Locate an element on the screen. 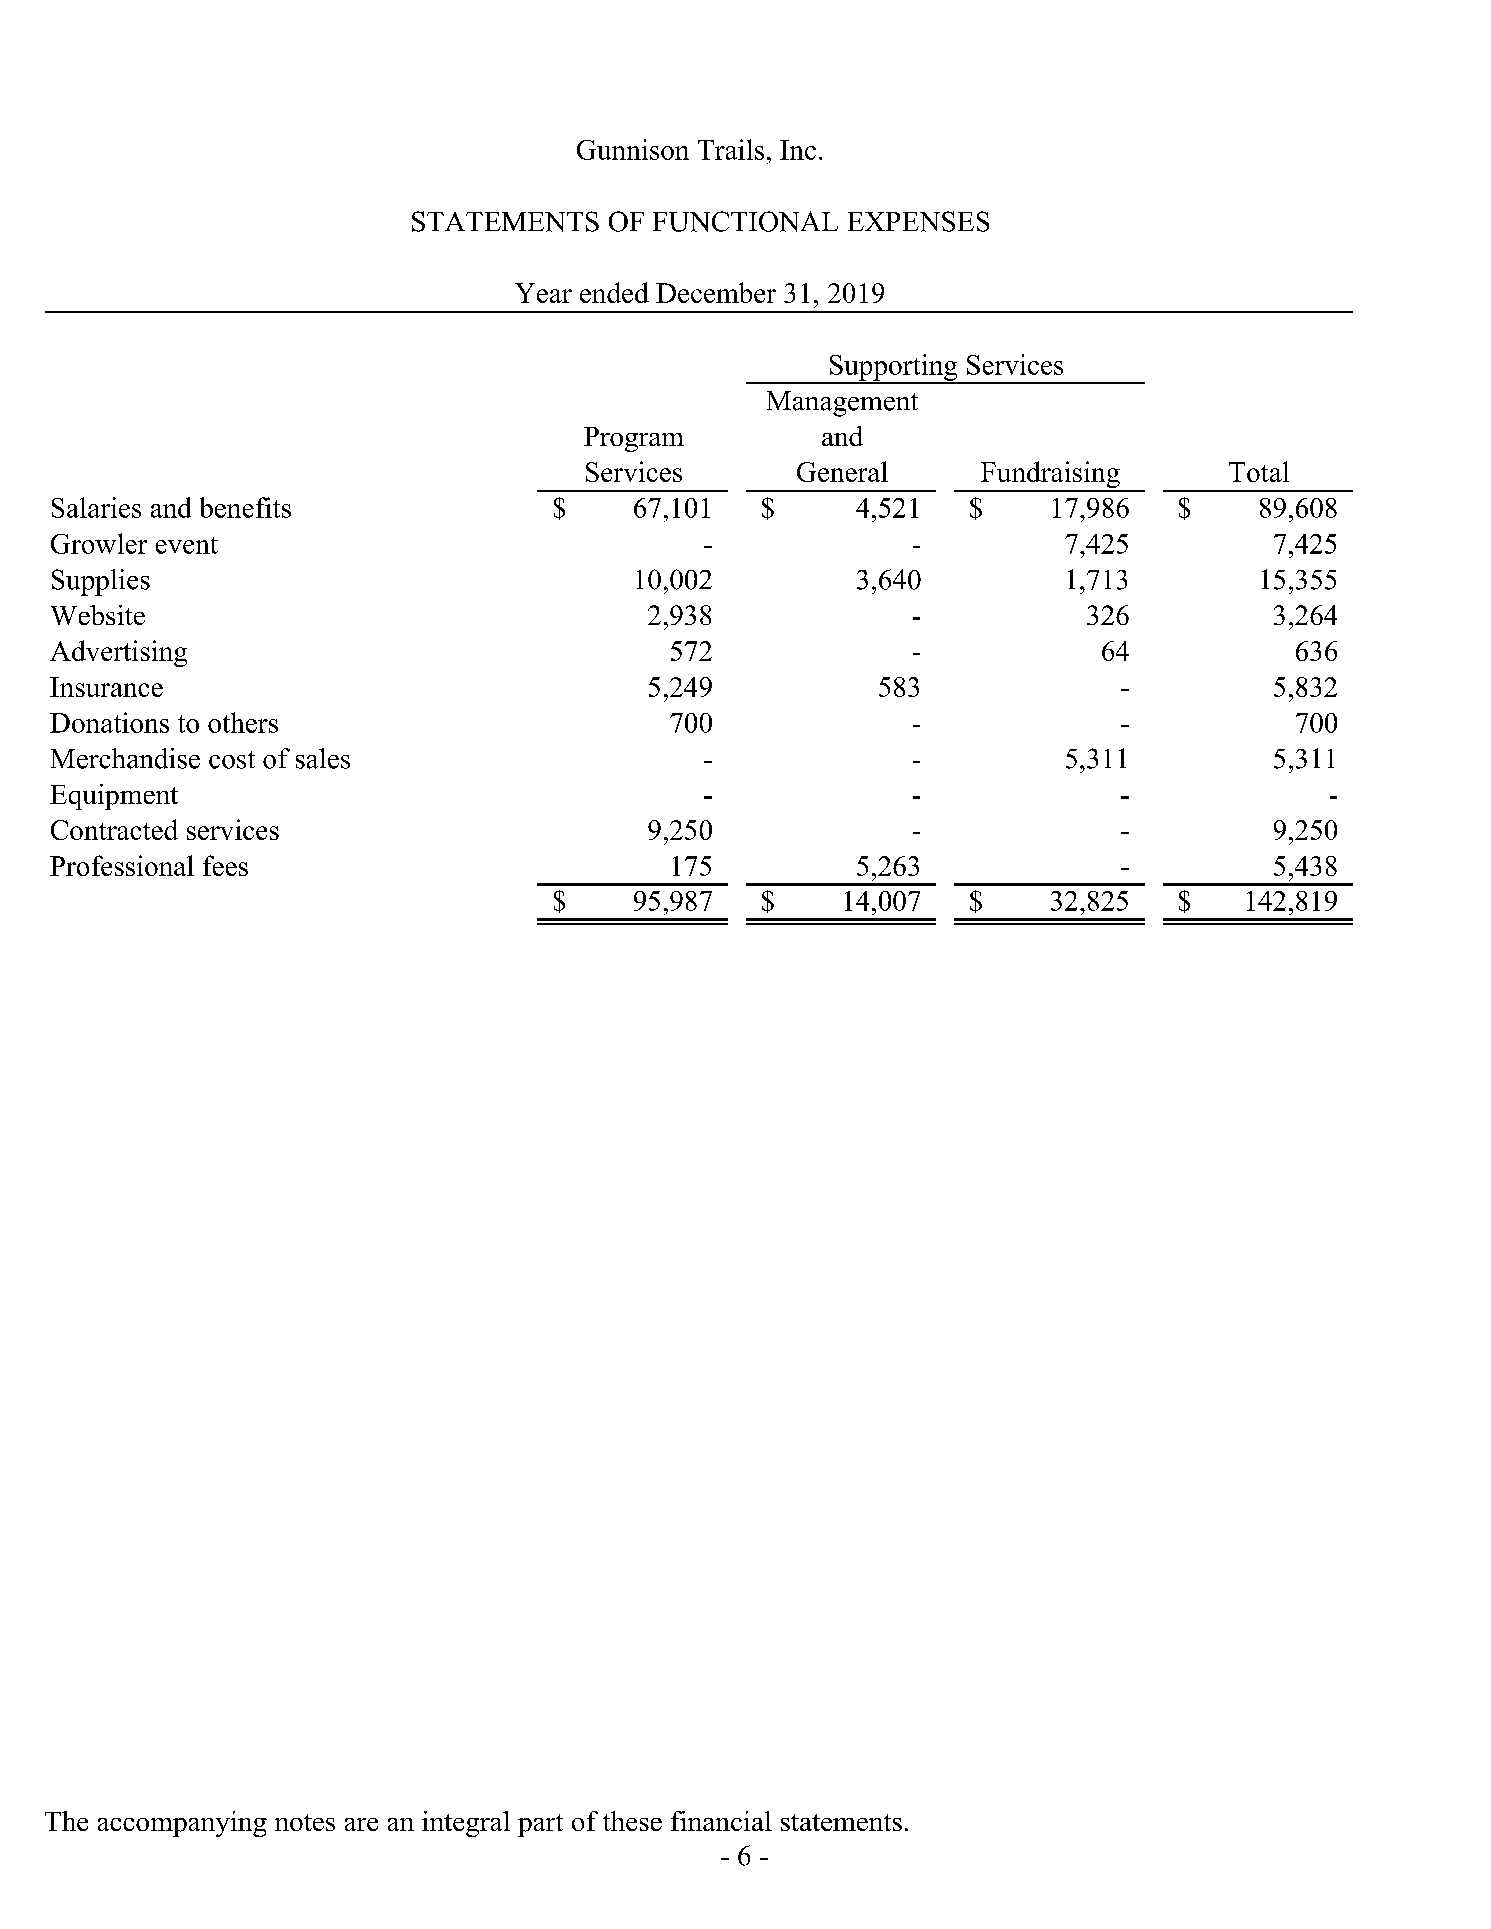 This screenshot has width=1491, height=1929. Fundraising is located at coordinates (1050, 476).
